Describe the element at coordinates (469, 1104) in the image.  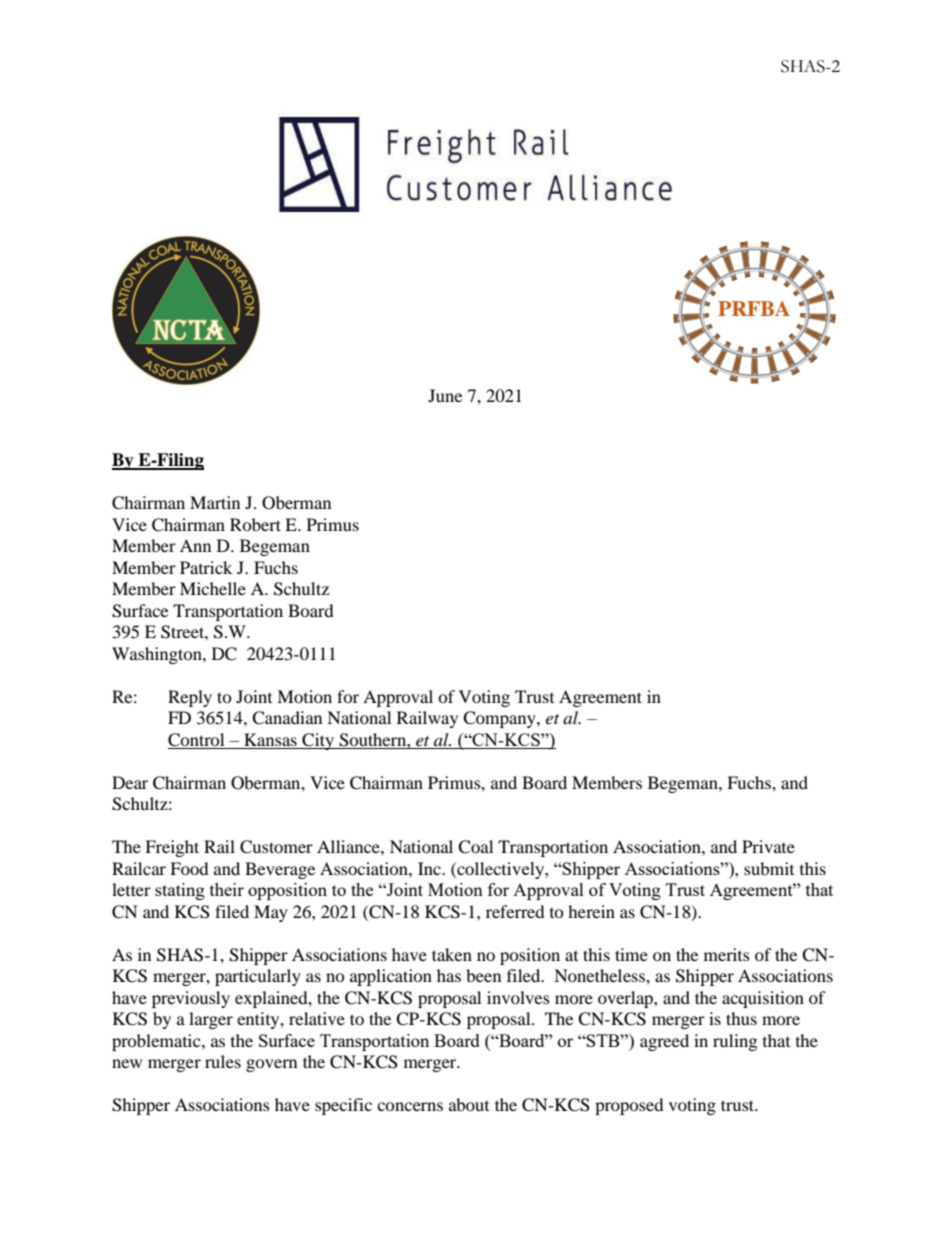
I see `about` at that location.
